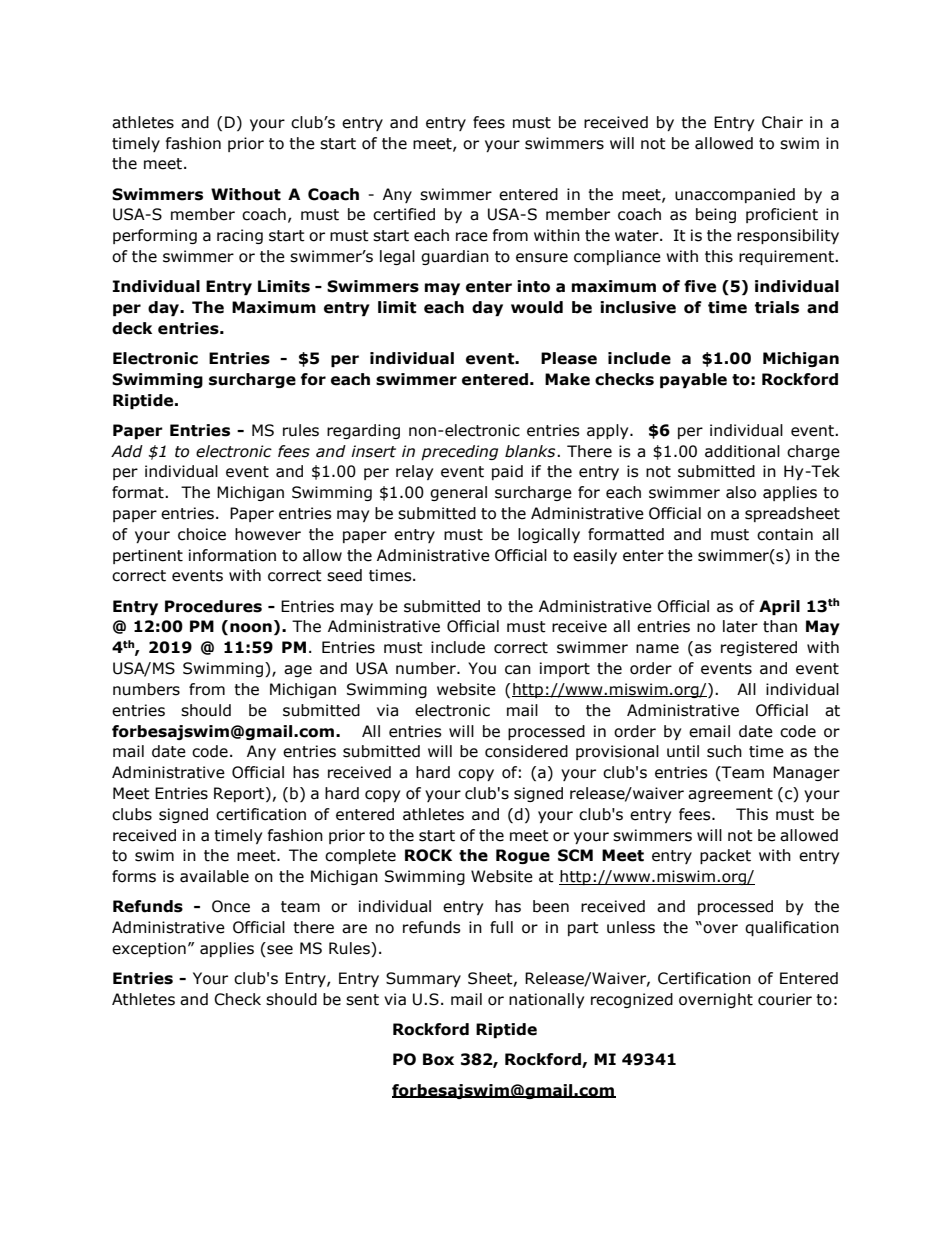  I want to click on Box, so click(438, 1059).
